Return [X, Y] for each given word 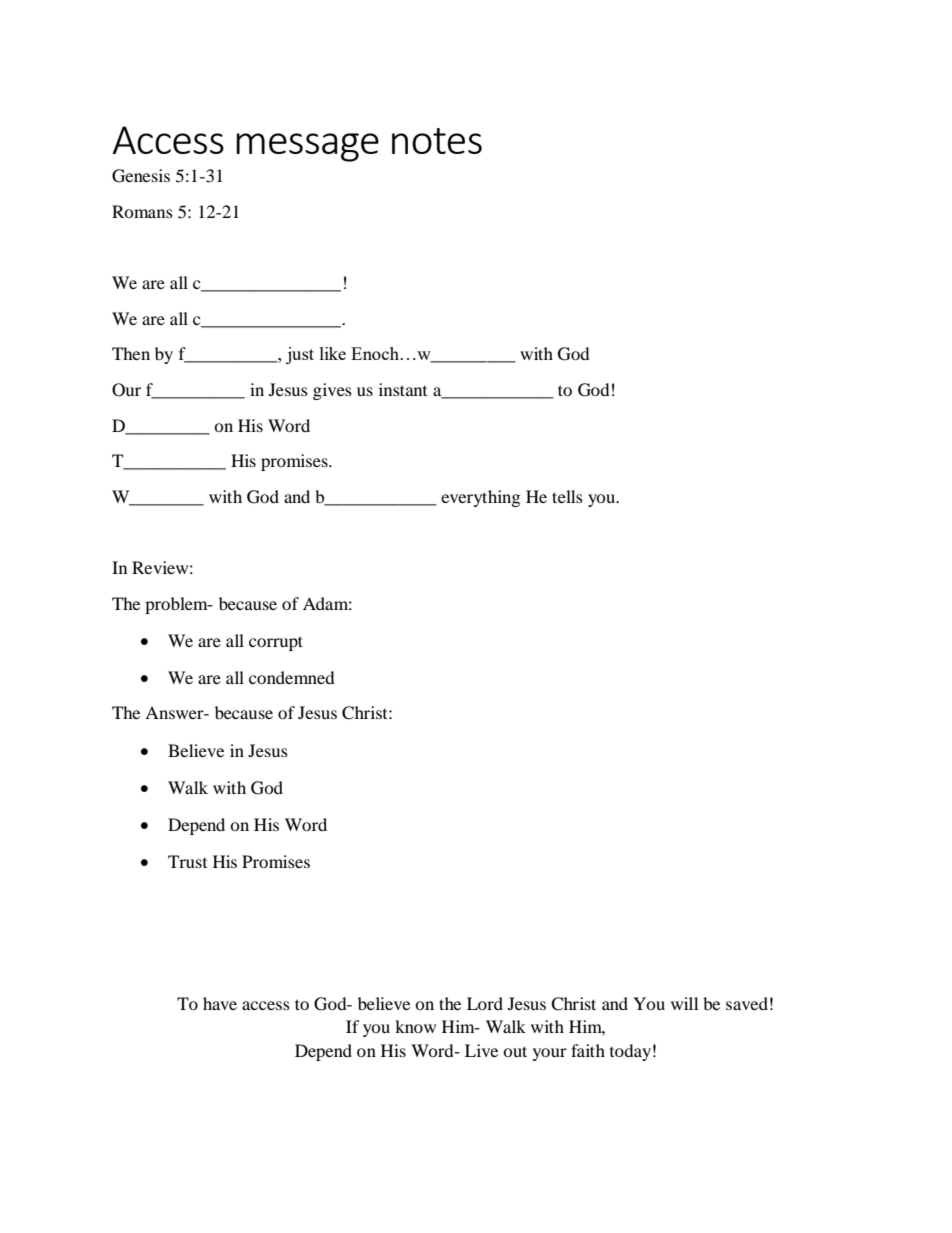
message [307, 147]
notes [437, 141]
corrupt [276, 643]
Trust [187, 861]
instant [403, 389]
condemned [292, 677]
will [684, 1003]
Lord [485, 1003]
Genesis [141, 176]
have [220, 1003]
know [415, 1026]
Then [131, 353]
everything [480, 498]
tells [567, 496]
